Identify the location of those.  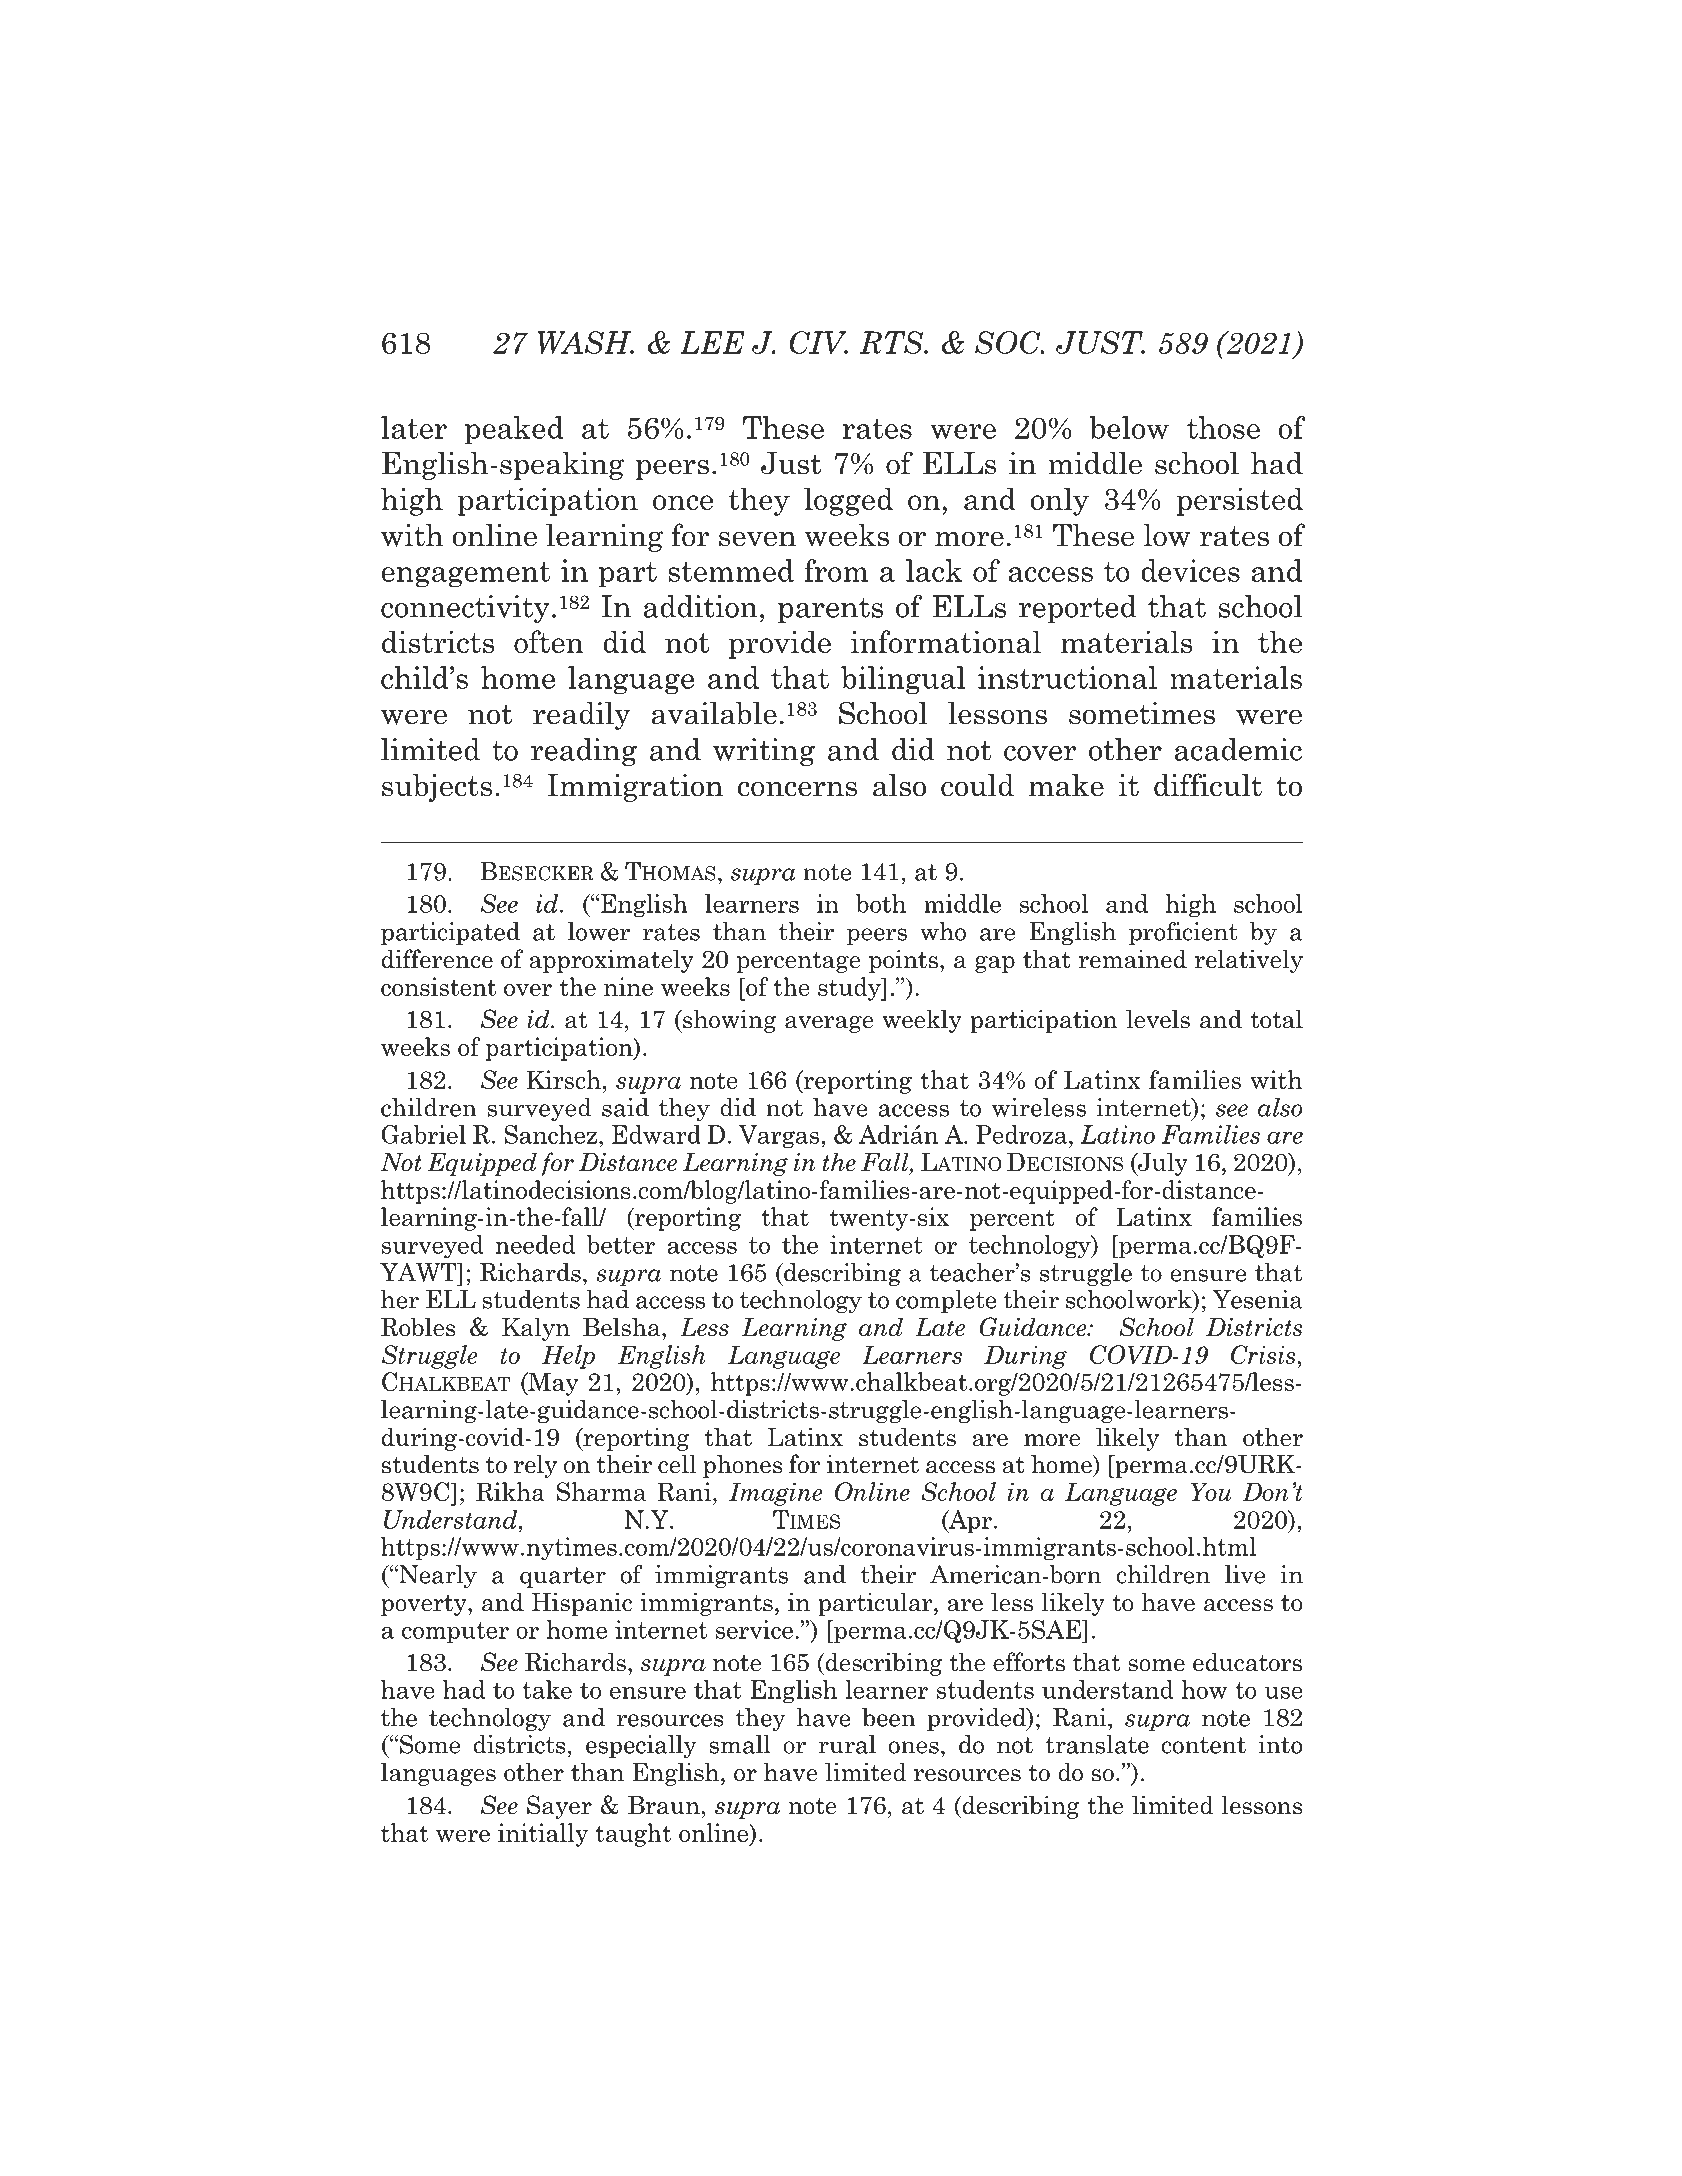
(1223, 427).
